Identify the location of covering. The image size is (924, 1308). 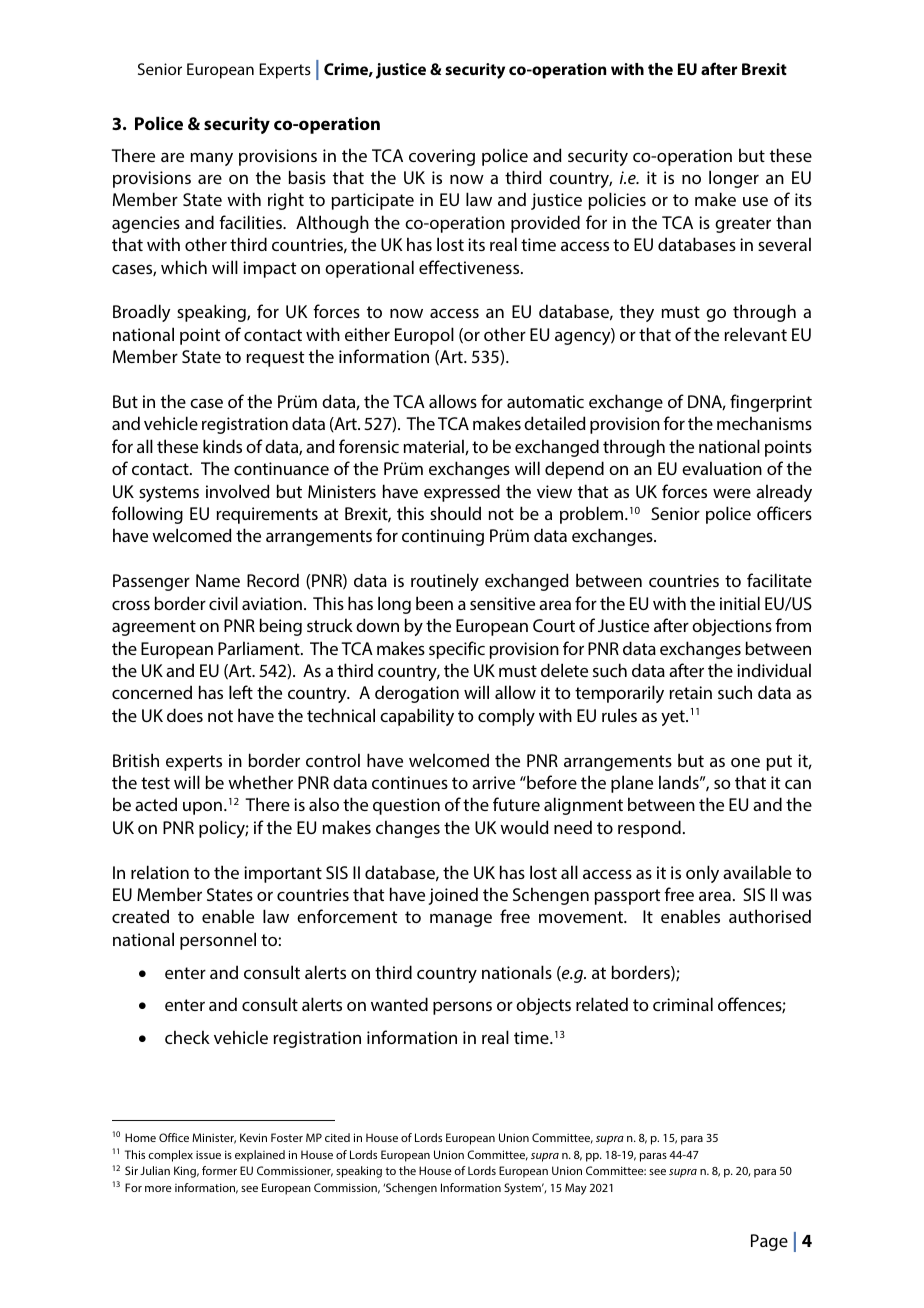
(442, 157).
